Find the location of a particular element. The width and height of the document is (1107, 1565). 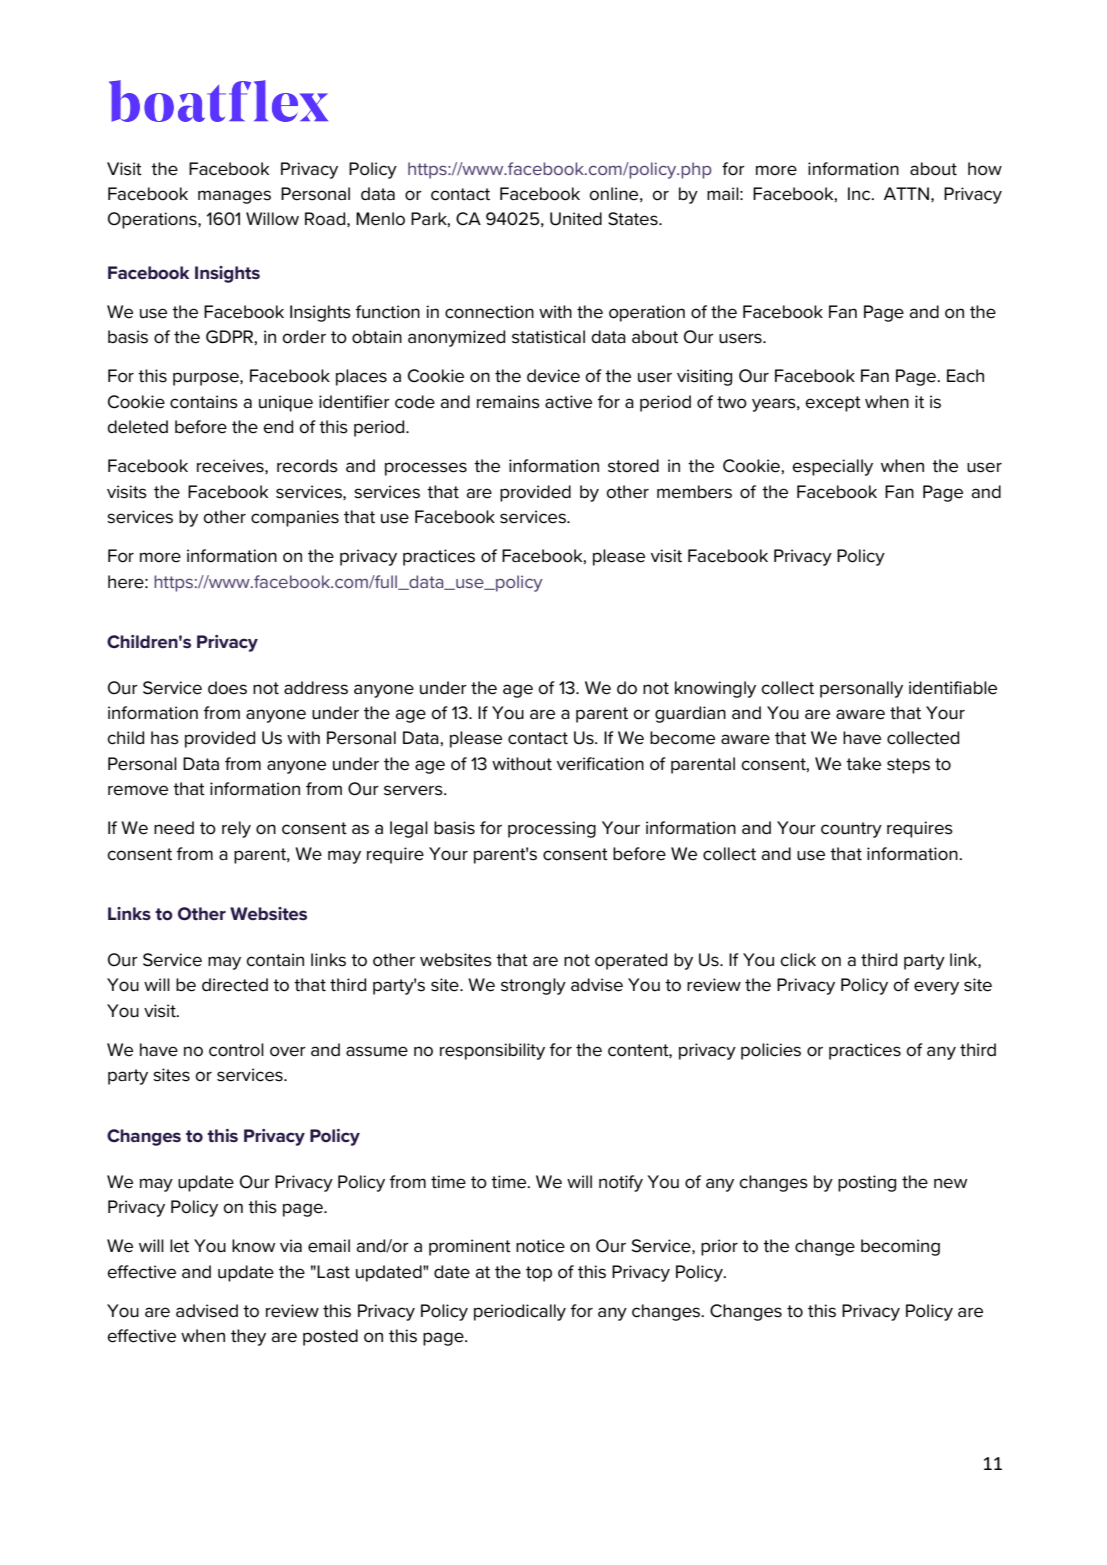

every is located at coordinates (936, 988).
